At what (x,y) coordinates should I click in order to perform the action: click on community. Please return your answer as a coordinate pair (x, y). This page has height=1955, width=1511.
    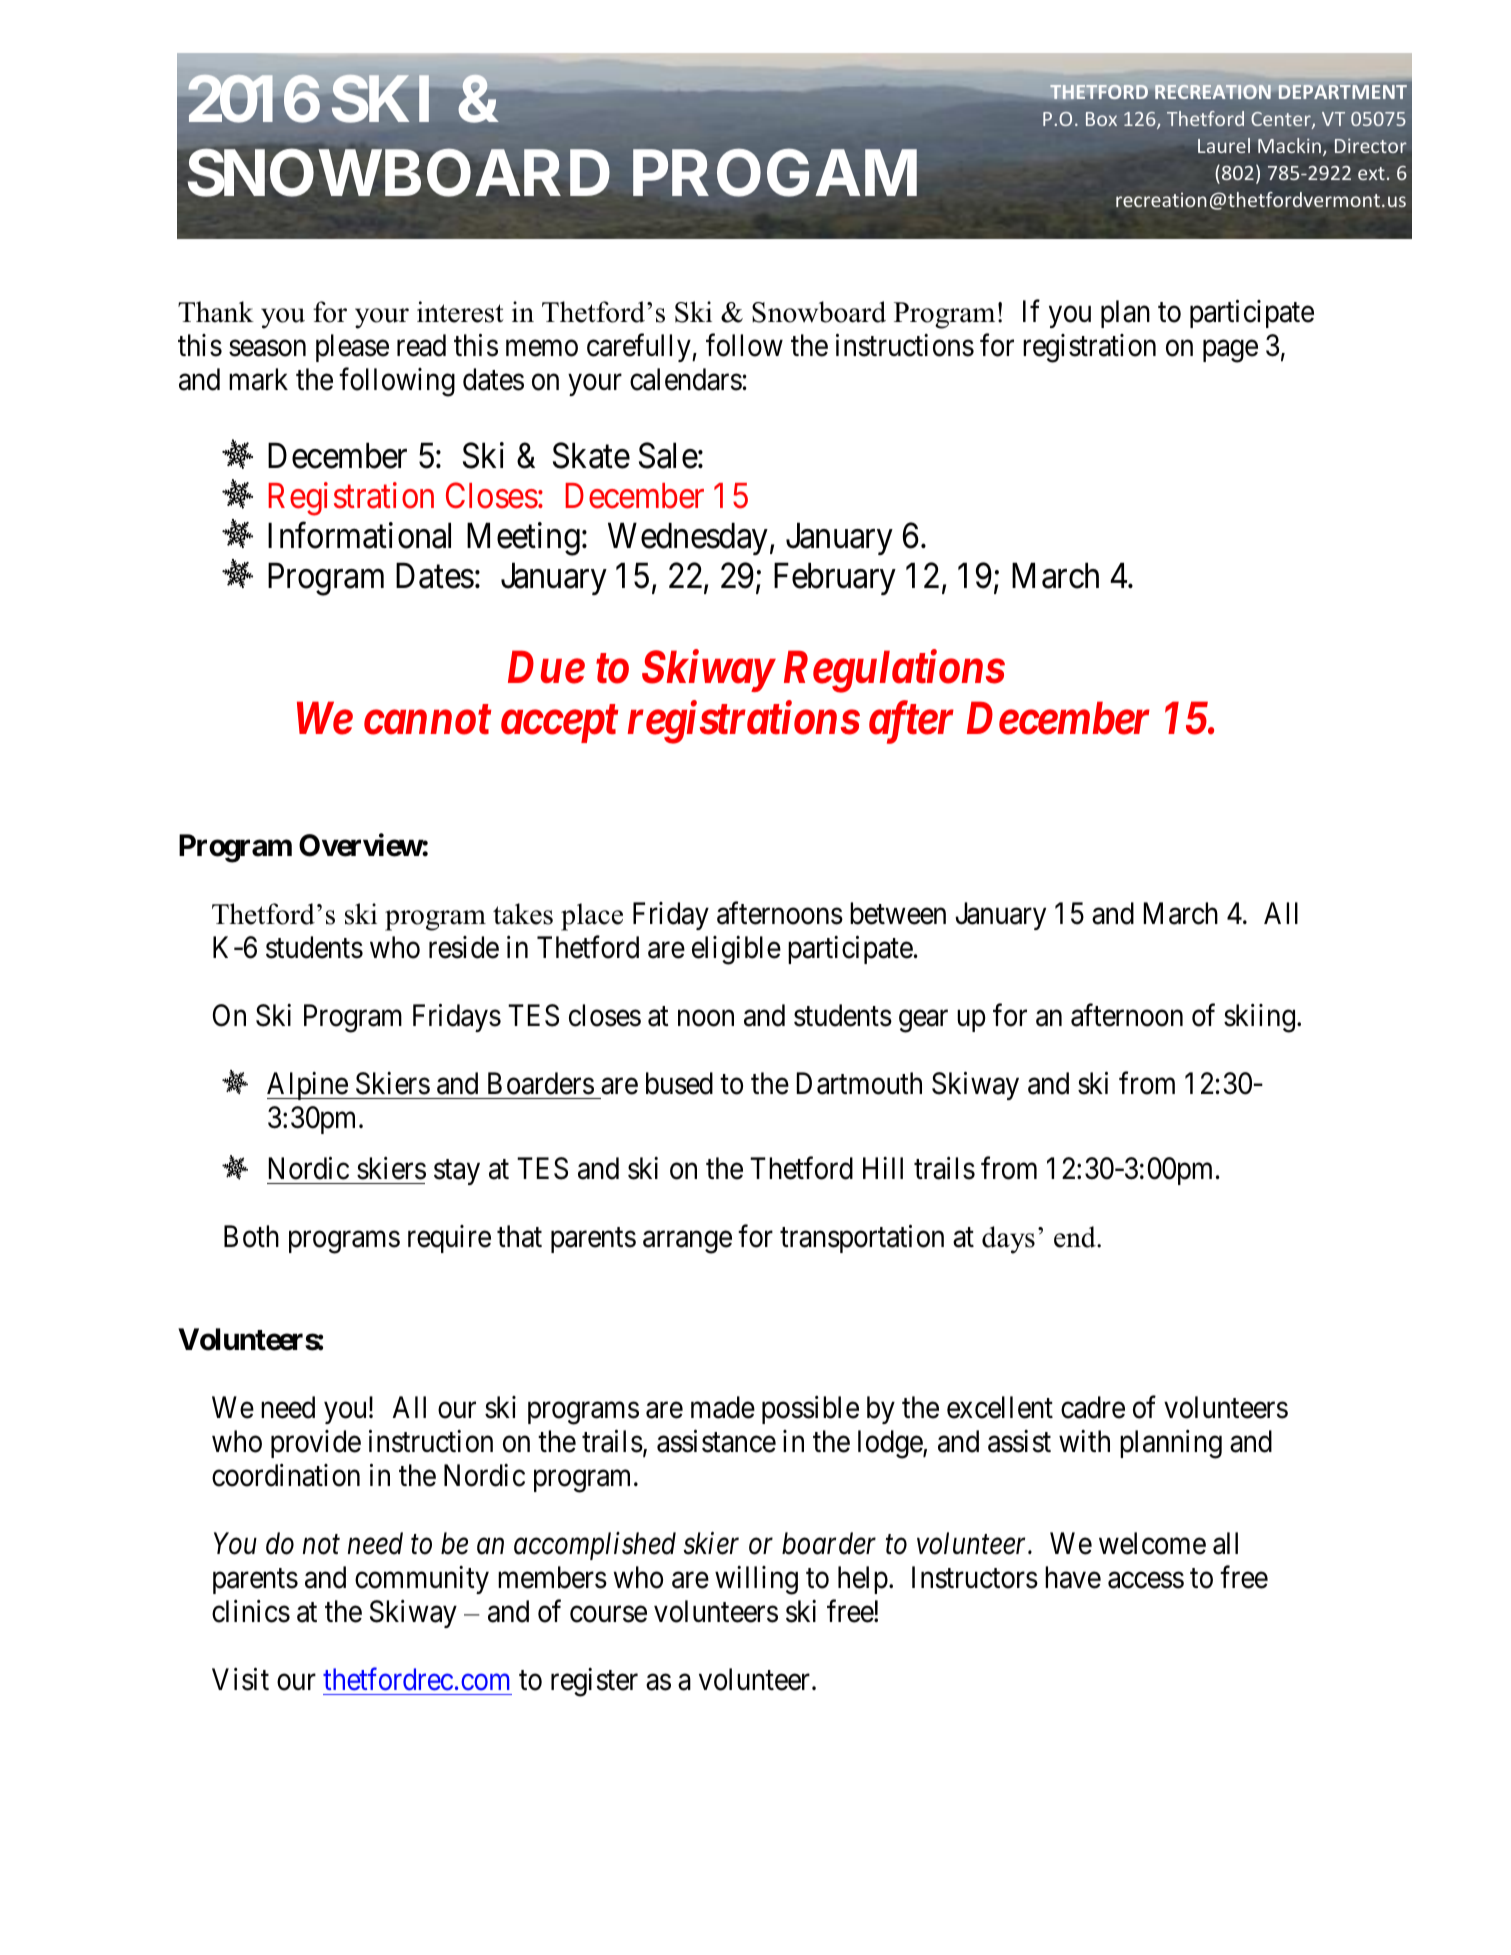
    Looking at the image, I should click on (422, 1580).
